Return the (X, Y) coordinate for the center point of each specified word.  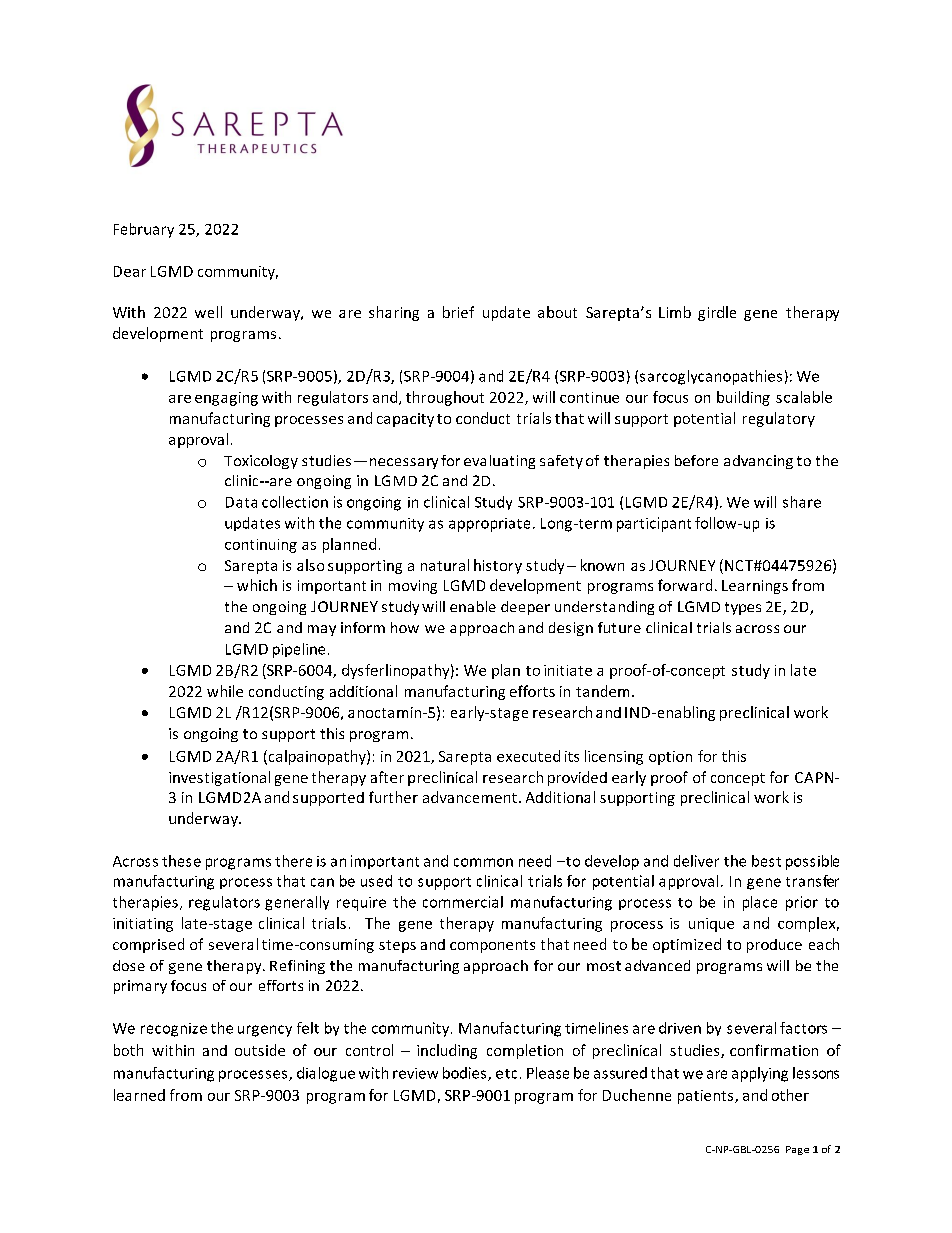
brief (458, 312)
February (144, 230)
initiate (568, 670)
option (670, 758)
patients (707, 1097)
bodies (466, 1074)
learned (139, 1095)
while (225, 691)
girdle (717, 313)
